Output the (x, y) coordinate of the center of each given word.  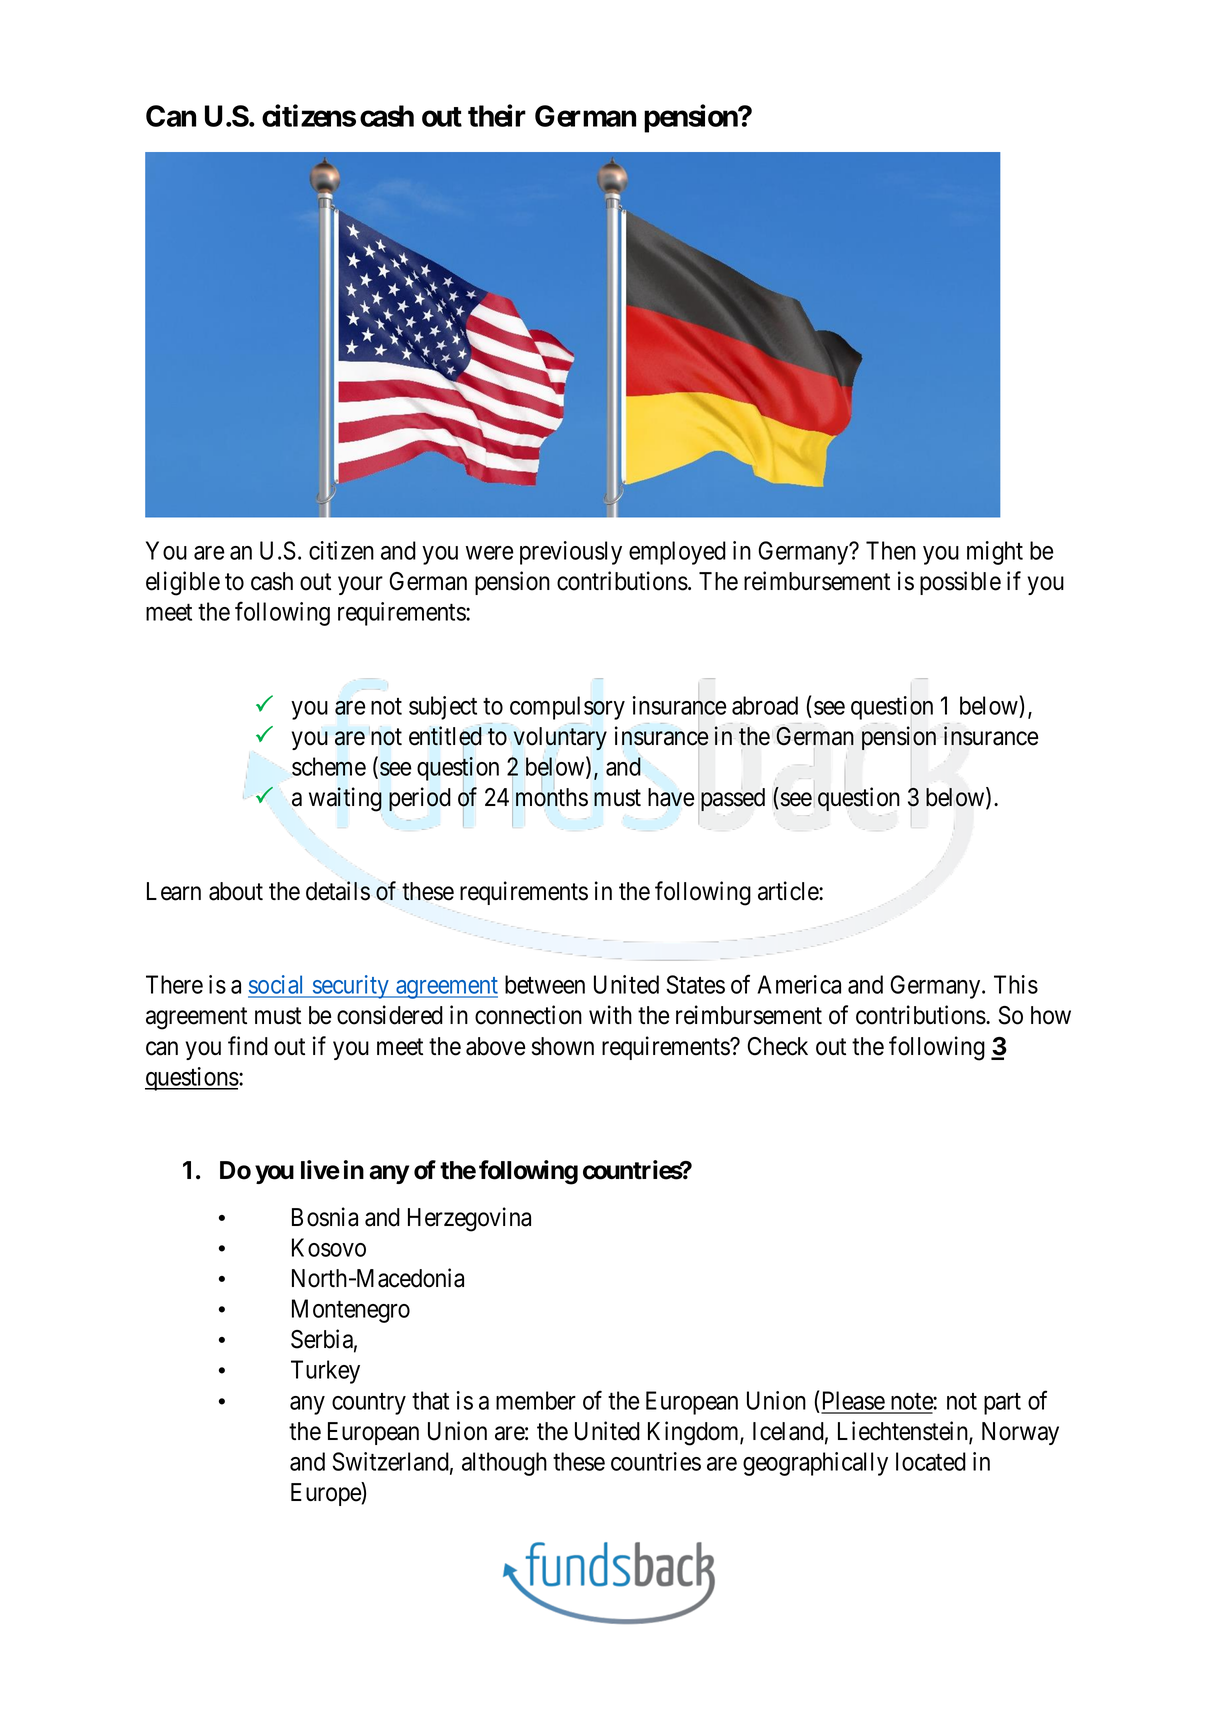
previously (571, 553)
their (497, 116)
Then (891, 550)
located (931, 1461)
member (536, 1400)
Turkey (325, 1372)
